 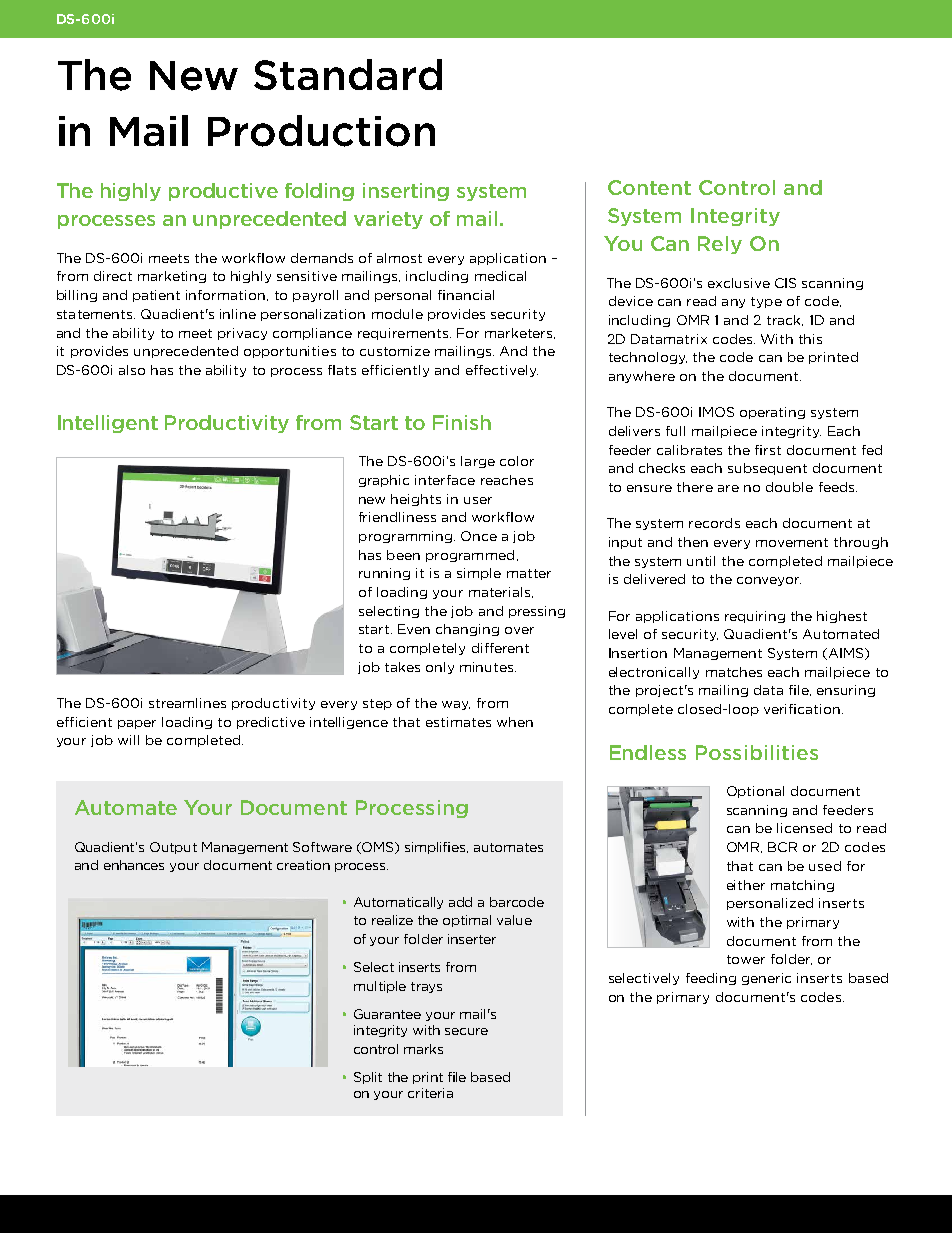 What do you see at coordinates (458, 722) in the page?
I see `estimates` at bounding box center [458, 722].
